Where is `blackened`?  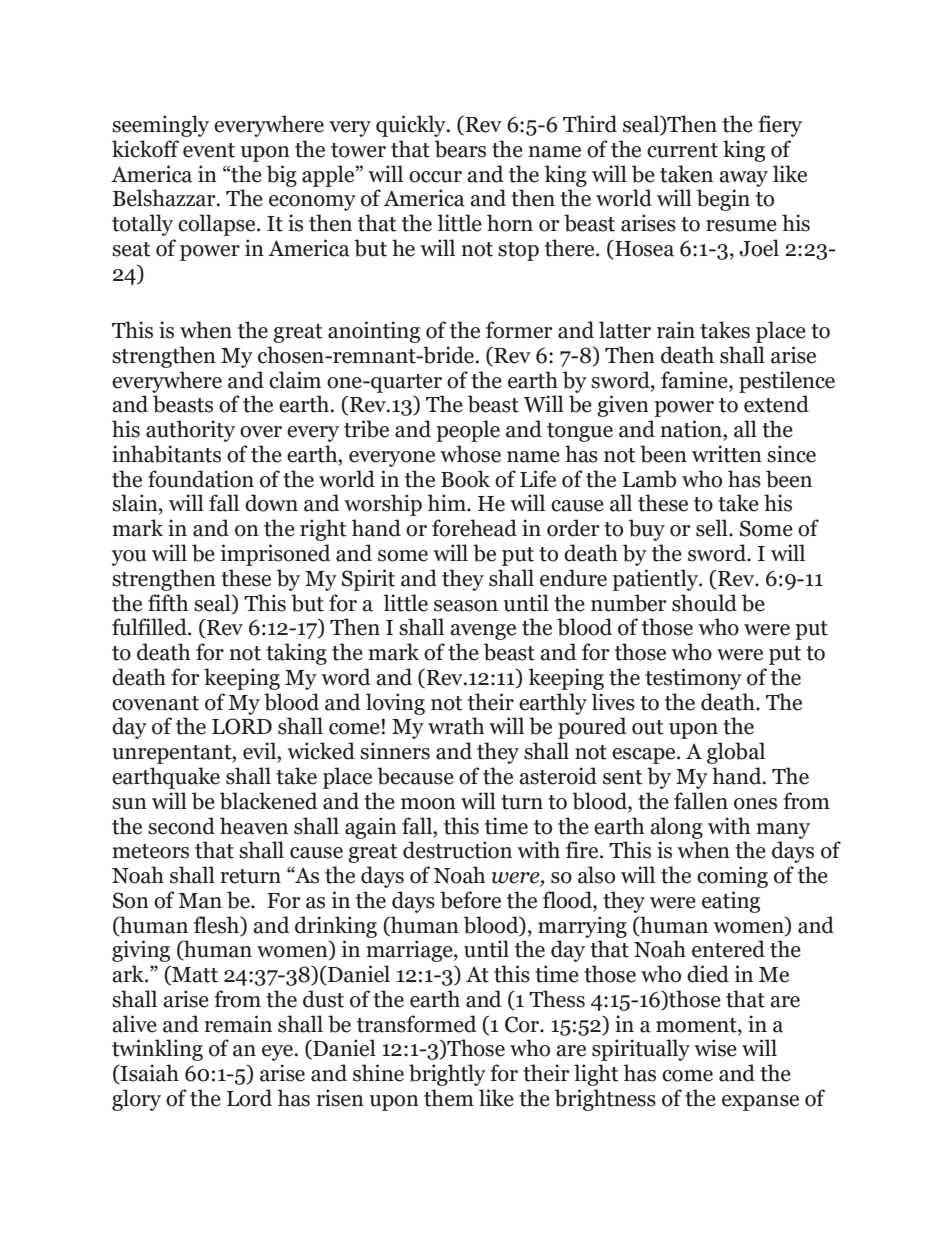
blackened is located at coordinates (269, 801).
